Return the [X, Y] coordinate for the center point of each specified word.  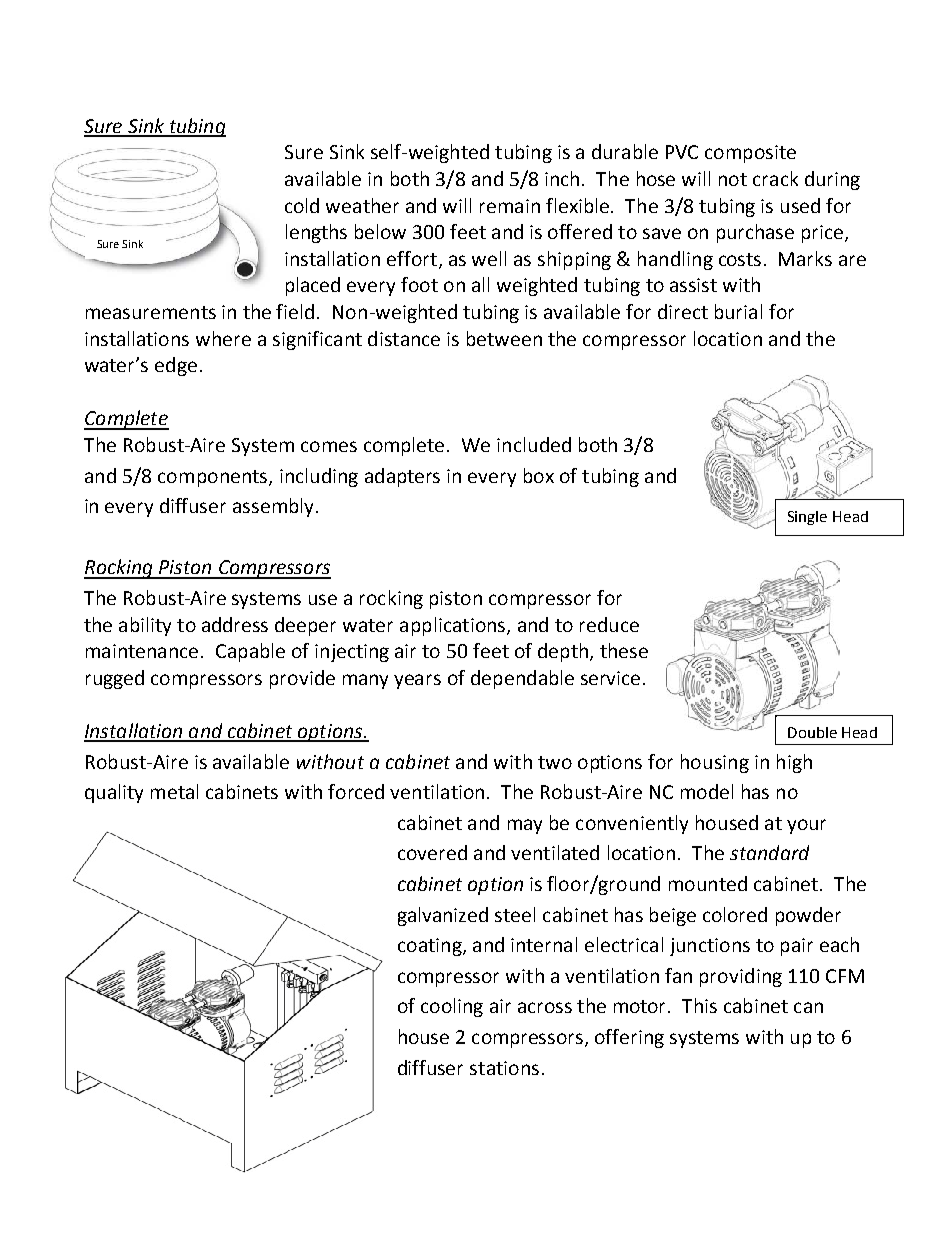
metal [174, 791]
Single [807, 518]
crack [775, 178]
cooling [452, 1007]
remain [510, 206]
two [555, 762]
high [794, 763]
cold [302, 205]
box [539, 475]
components [214, 478]
